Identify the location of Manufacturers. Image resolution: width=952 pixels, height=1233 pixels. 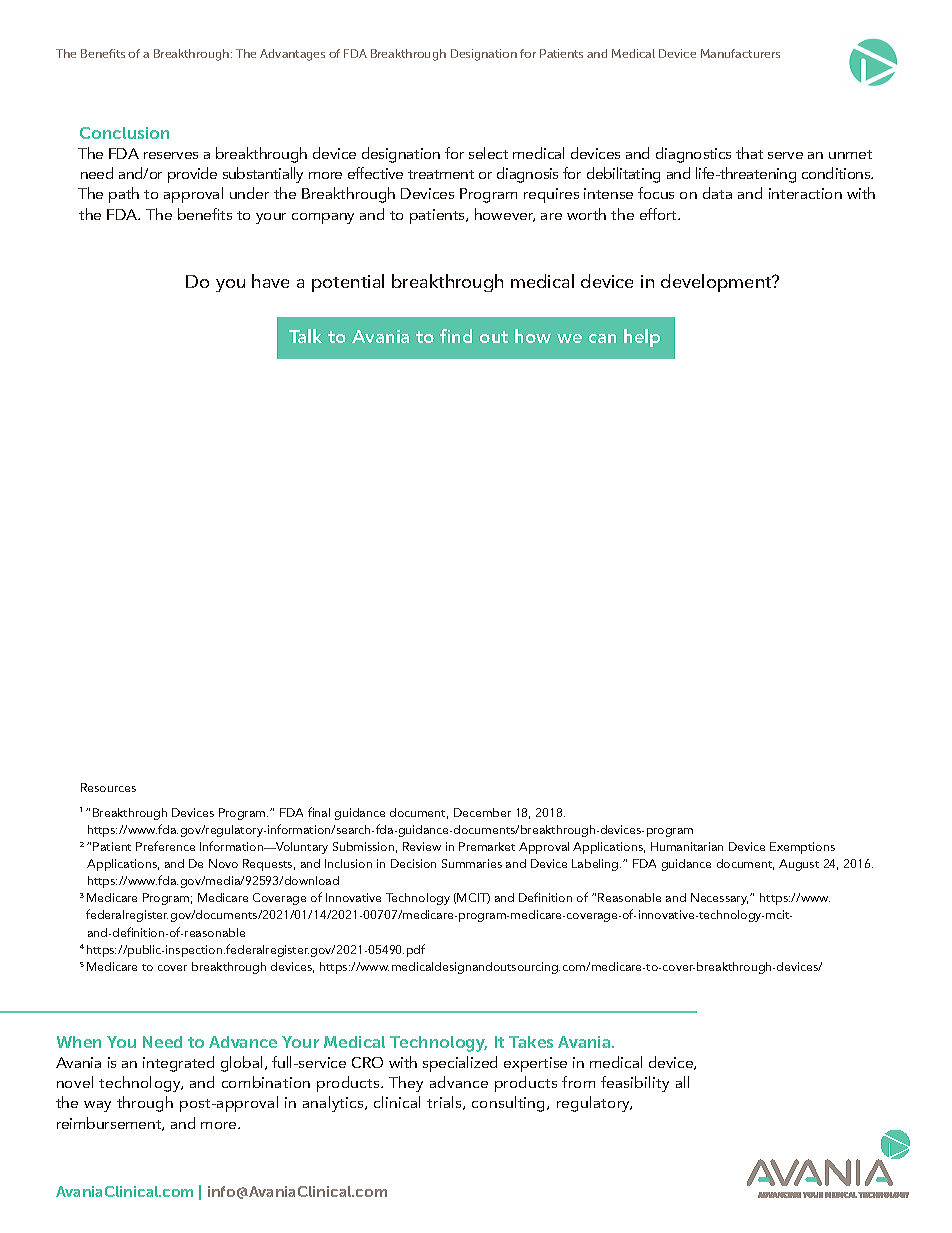
(740, 53).
